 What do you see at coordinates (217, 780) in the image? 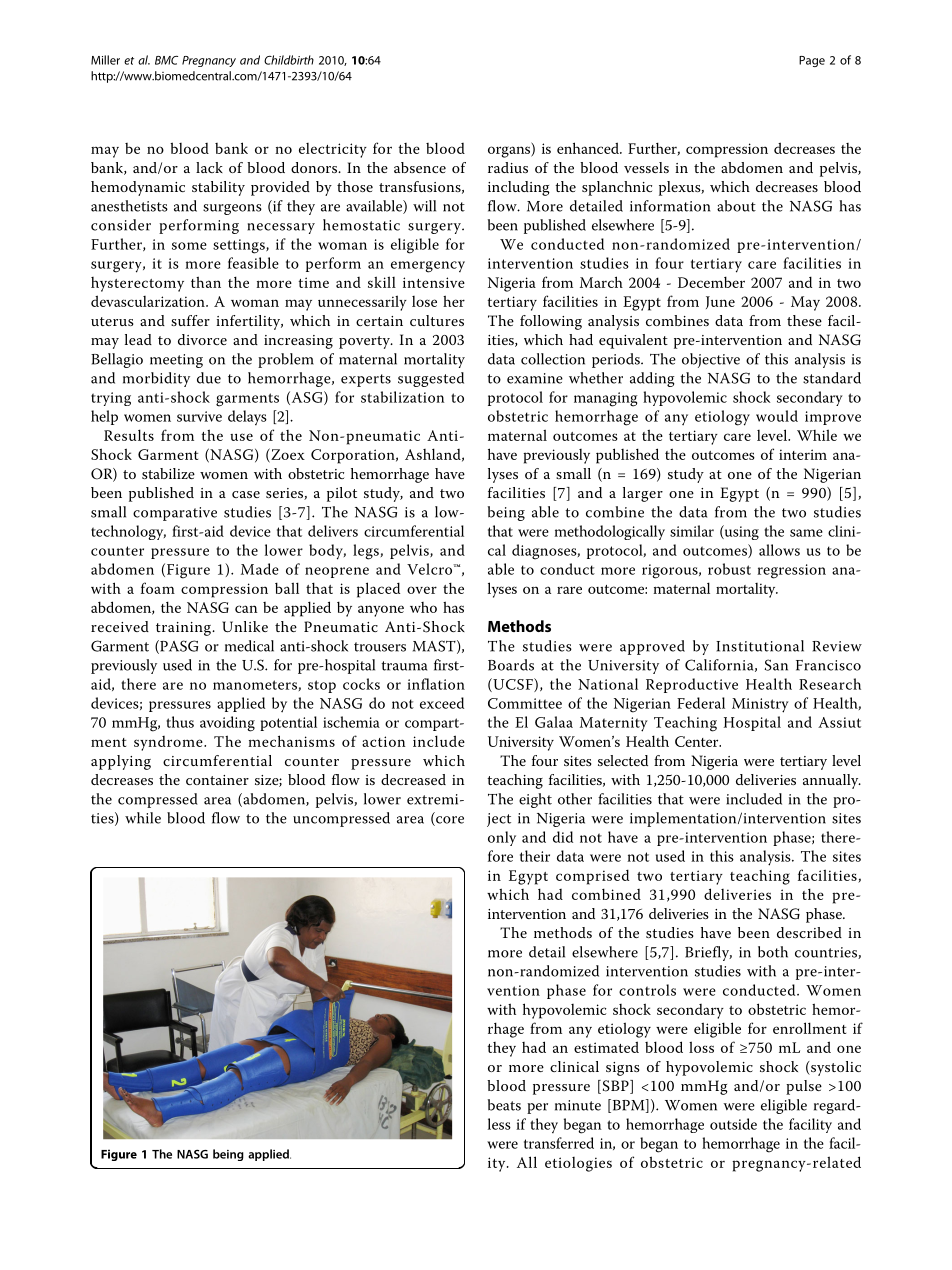
I see `container` at bounding box center [217, 780].
